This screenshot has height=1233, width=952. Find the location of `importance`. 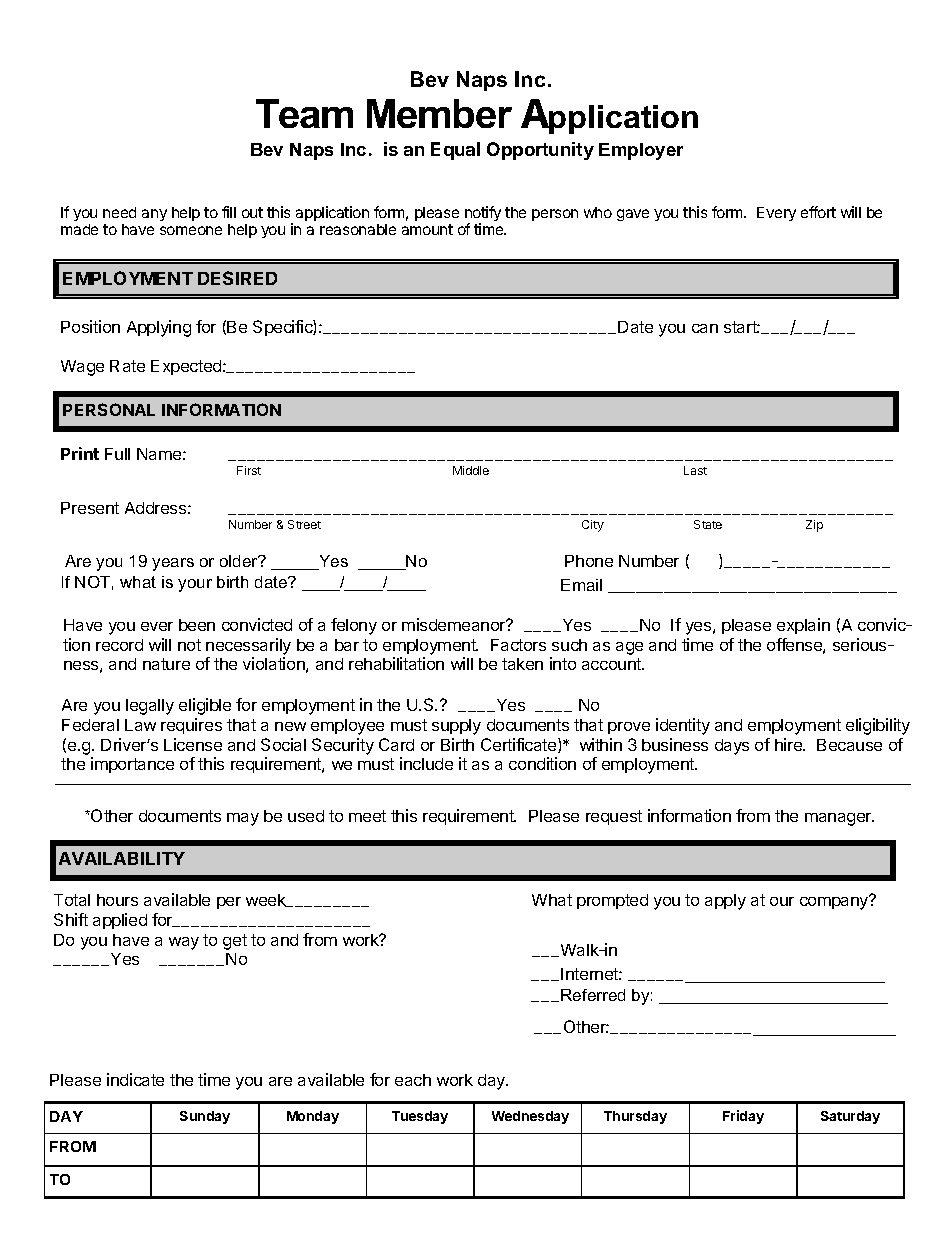

importance is located at coordinates (132, 765).
